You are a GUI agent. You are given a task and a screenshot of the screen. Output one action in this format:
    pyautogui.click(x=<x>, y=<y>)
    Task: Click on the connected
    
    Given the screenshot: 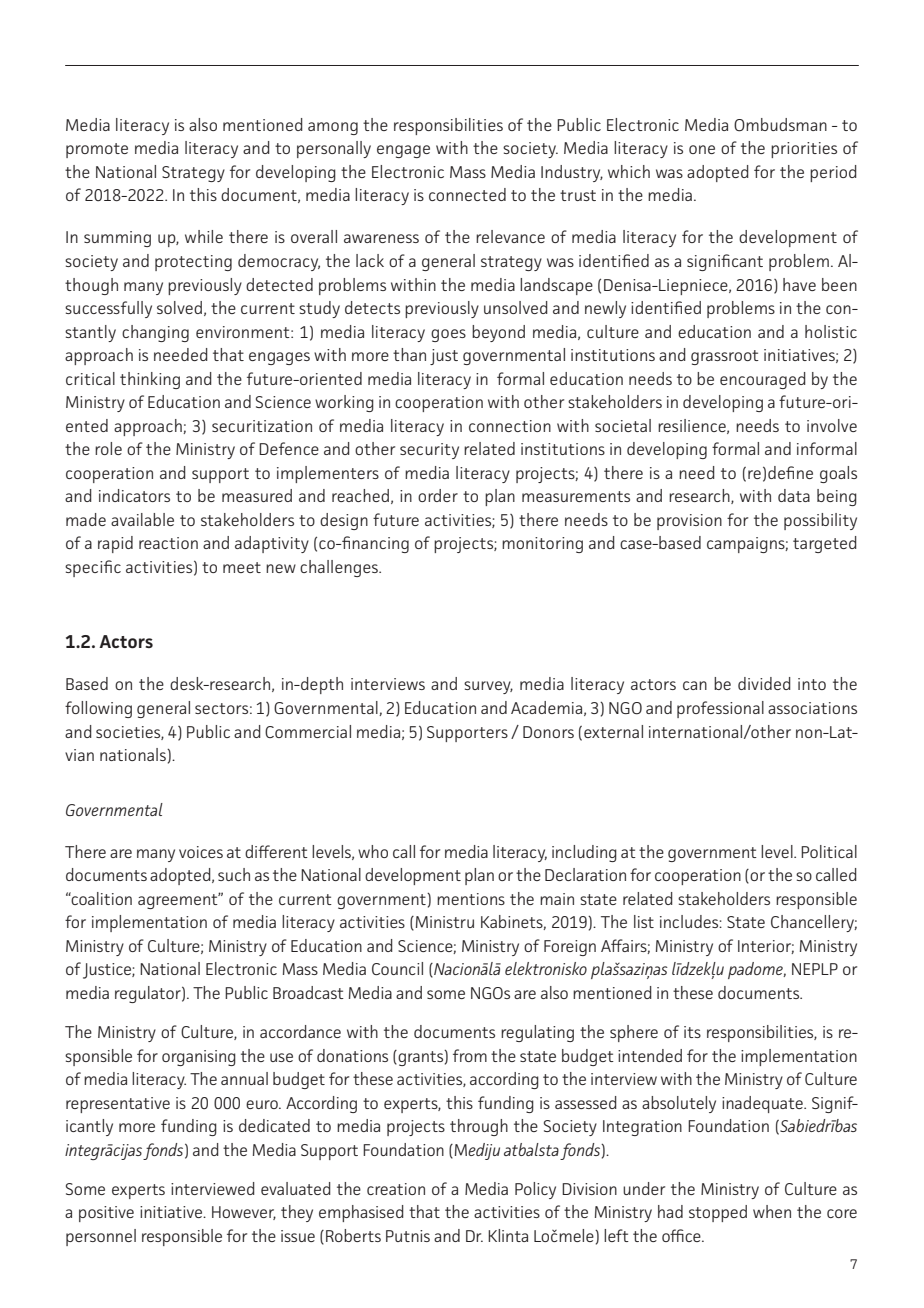 What is the action you would take?
    pyautogui.click(x=467, y=194)
